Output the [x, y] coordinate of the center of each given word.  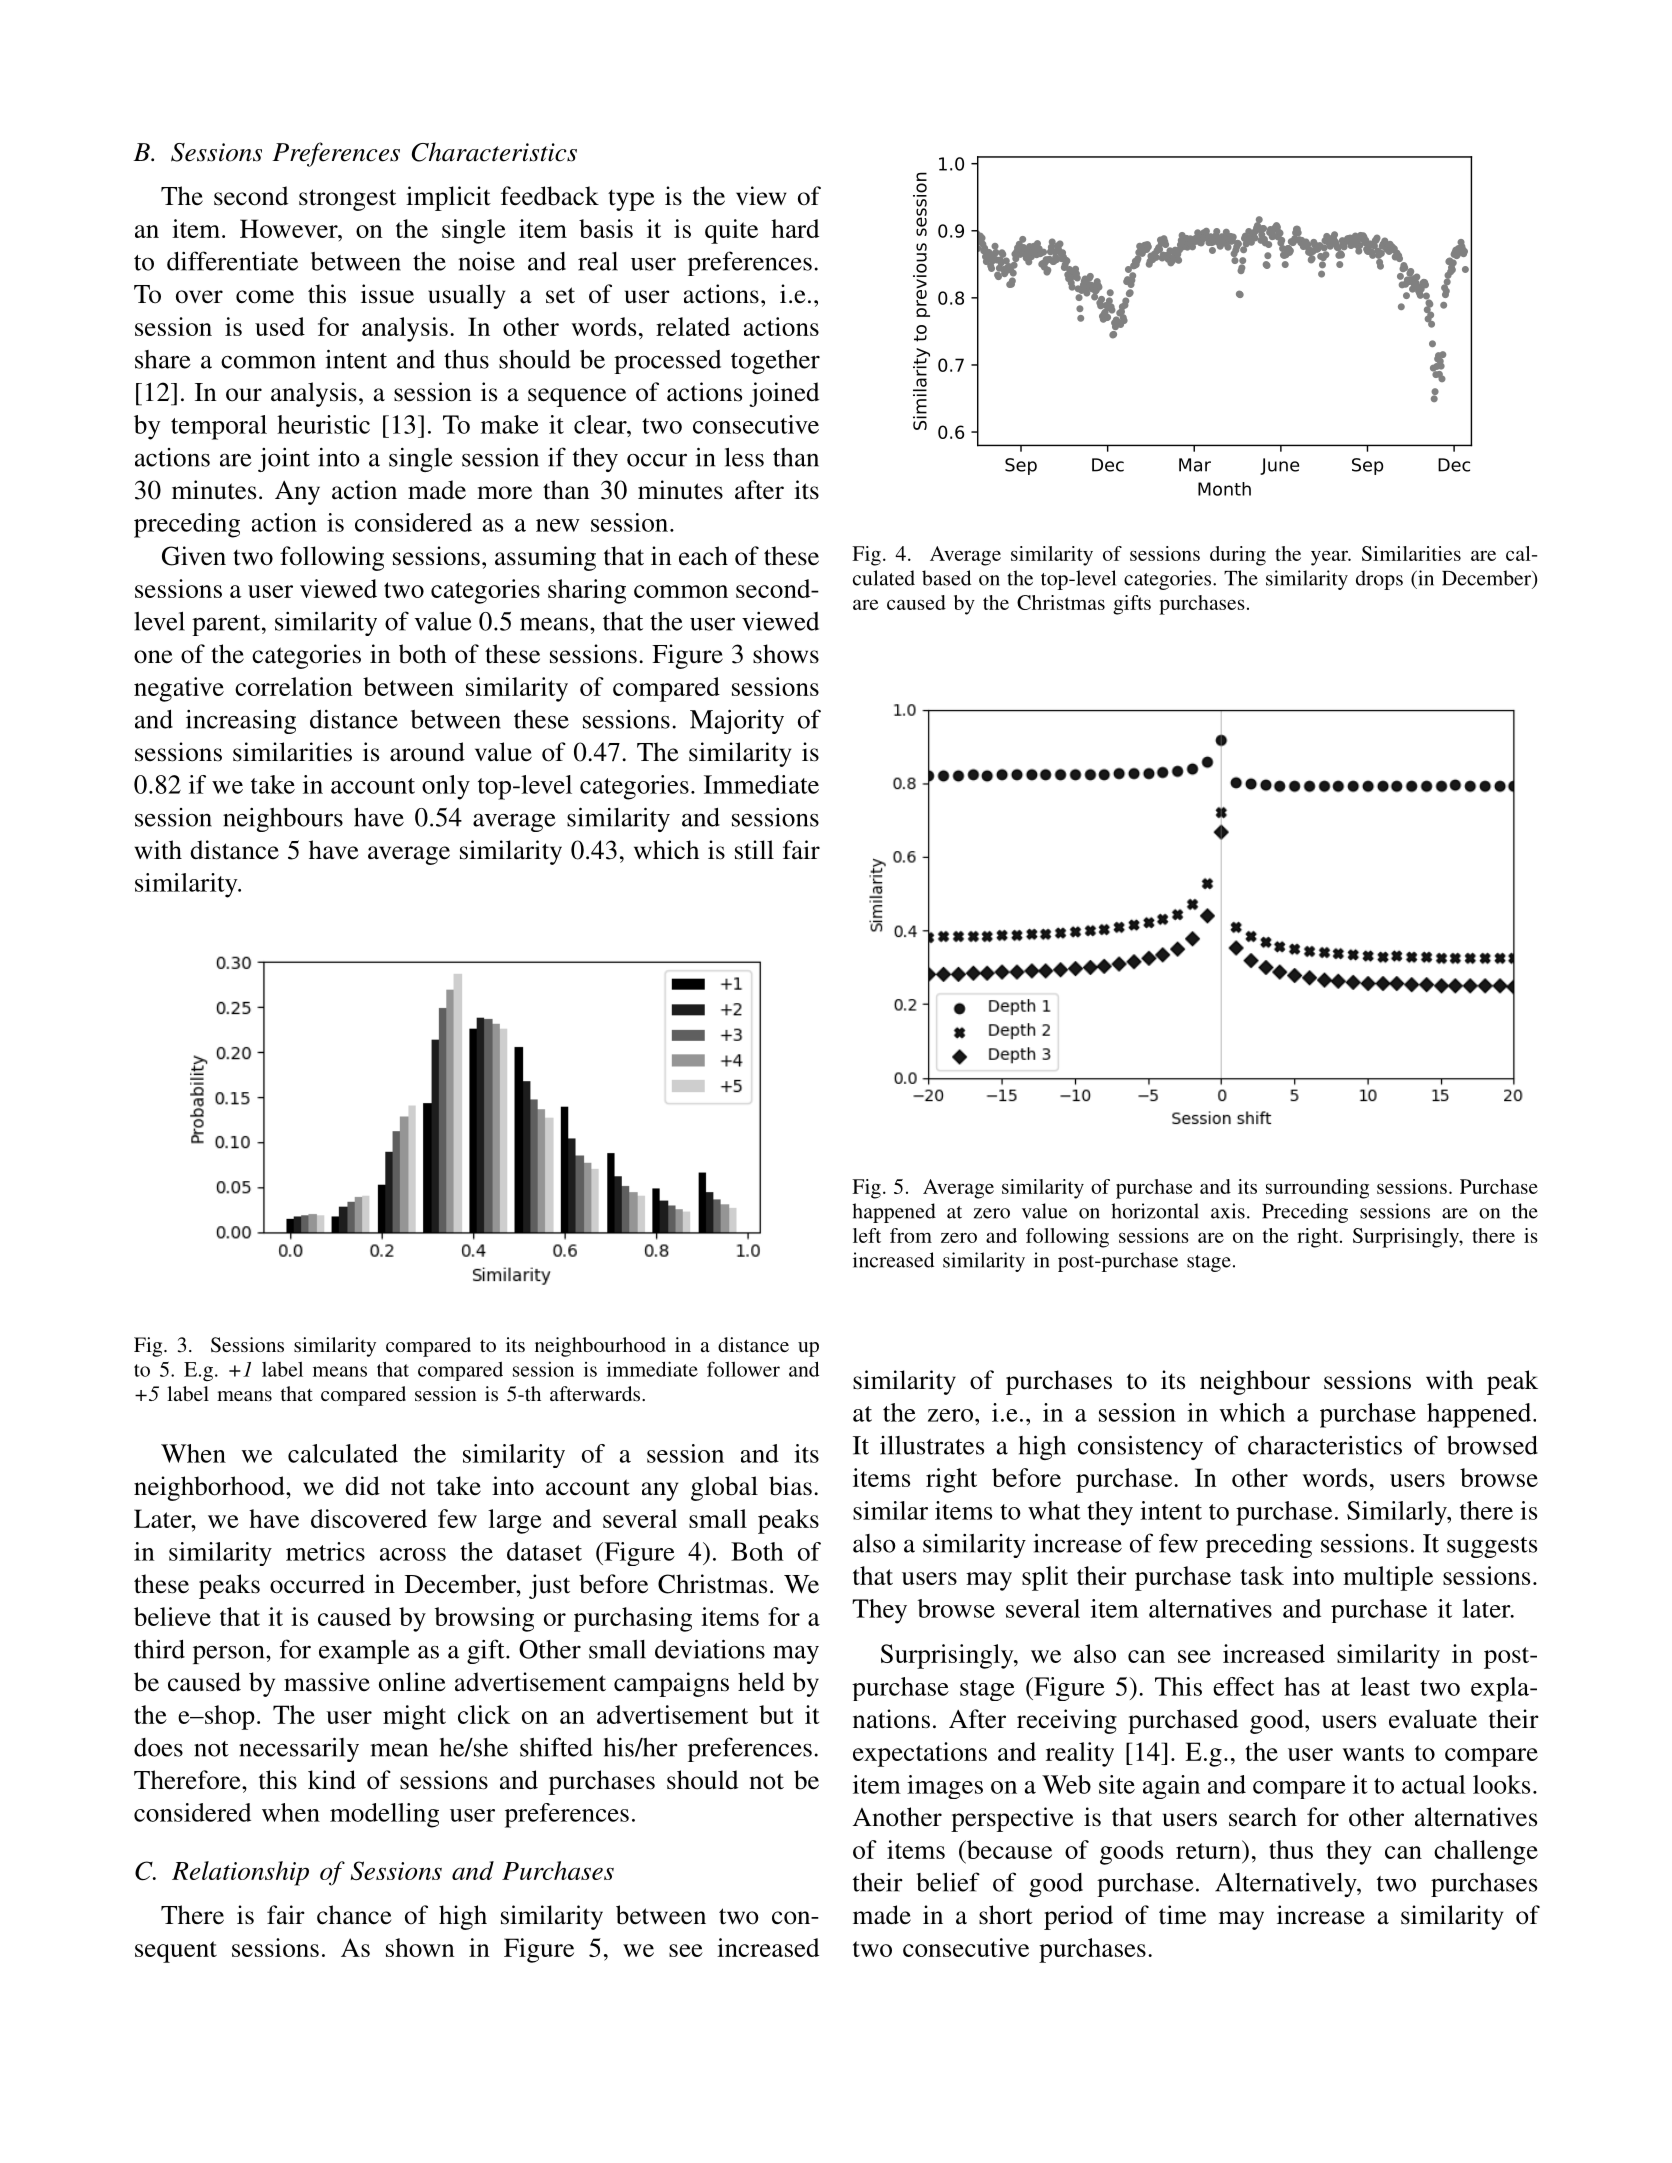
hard [795, 228]
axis [1228, 1211]
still [754, 850]
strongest [347, 200]
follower [743, 1369]
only [446, 787]
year [1330, 558]
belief [948, 1882]
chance [354, 1915]
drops [1379, 580]
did [362, 1486]
